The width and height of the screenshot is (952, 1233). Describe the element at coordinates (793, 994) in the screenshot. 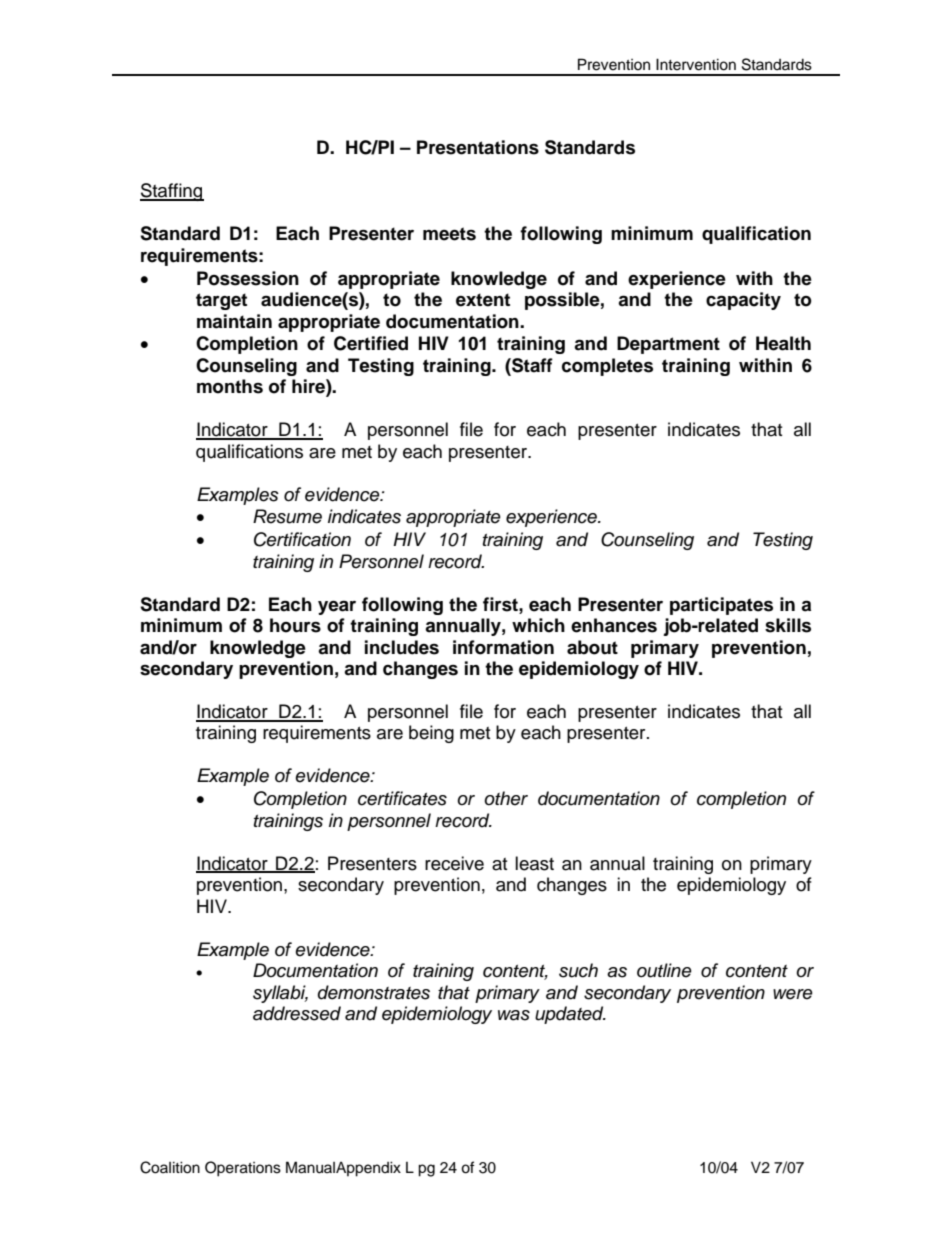

I see `were` at that location.
